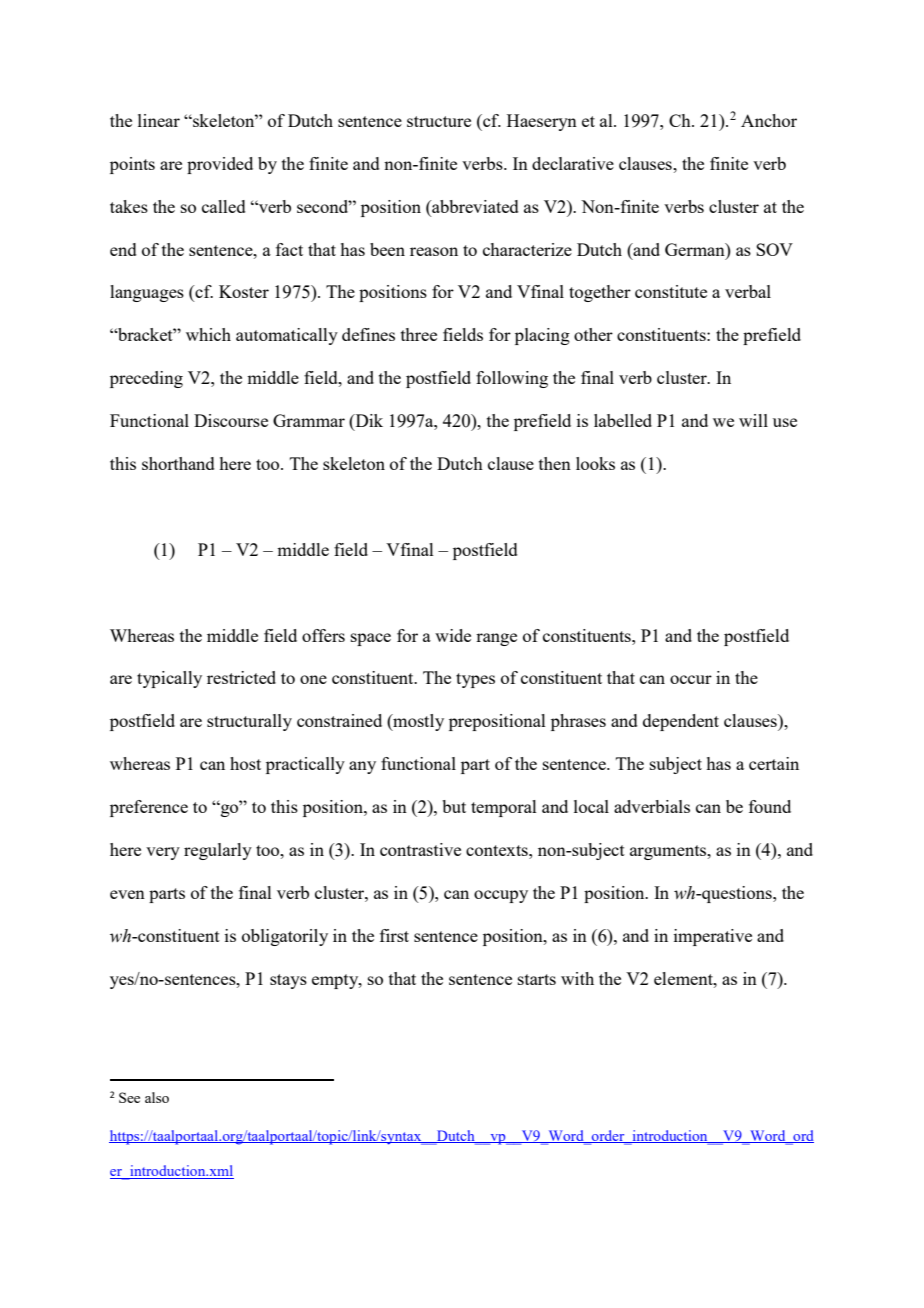  I want to click on will, so click(753, 420).
